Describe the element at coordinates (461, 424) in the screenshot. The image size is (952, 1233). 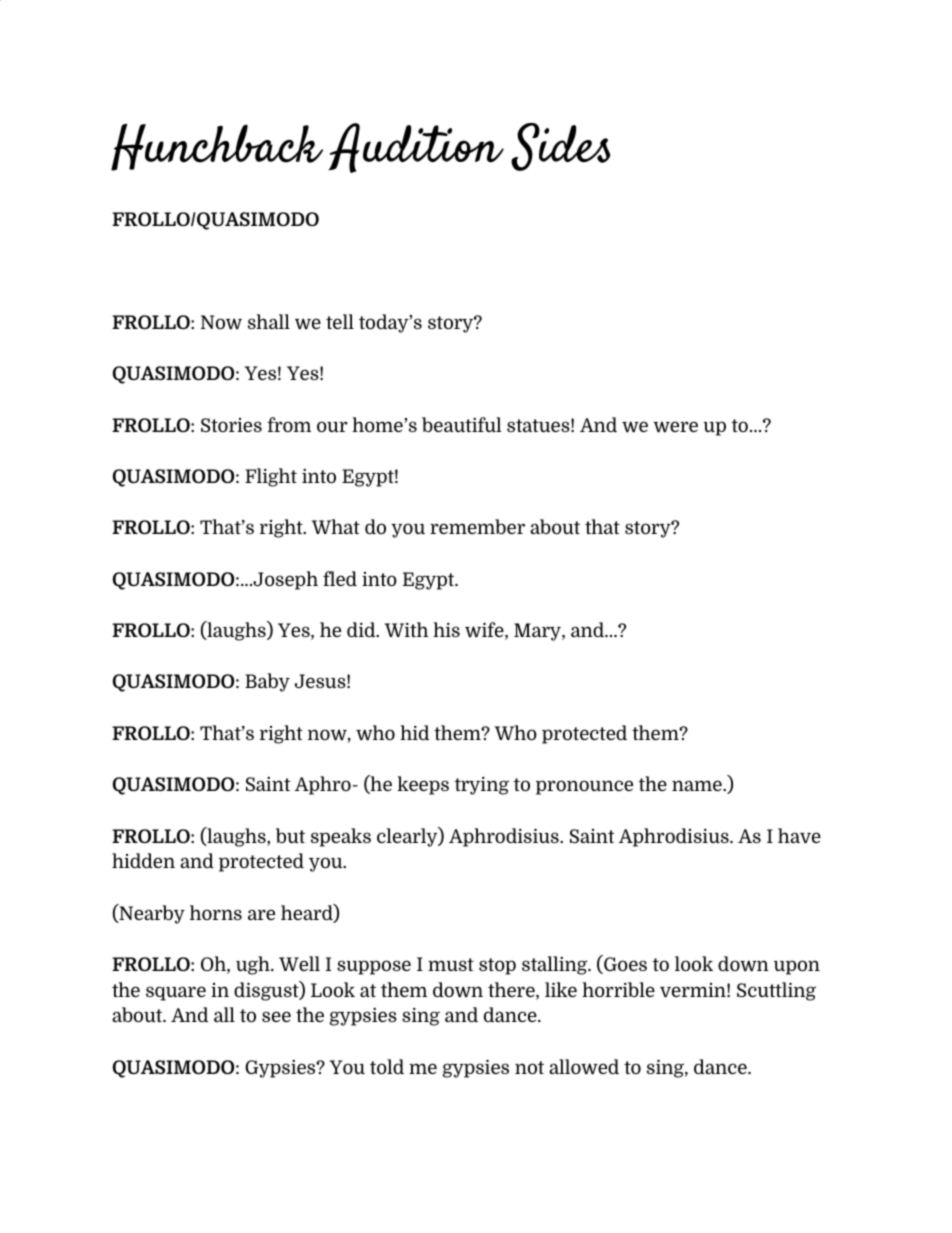
I see `beautiful` at that location.
